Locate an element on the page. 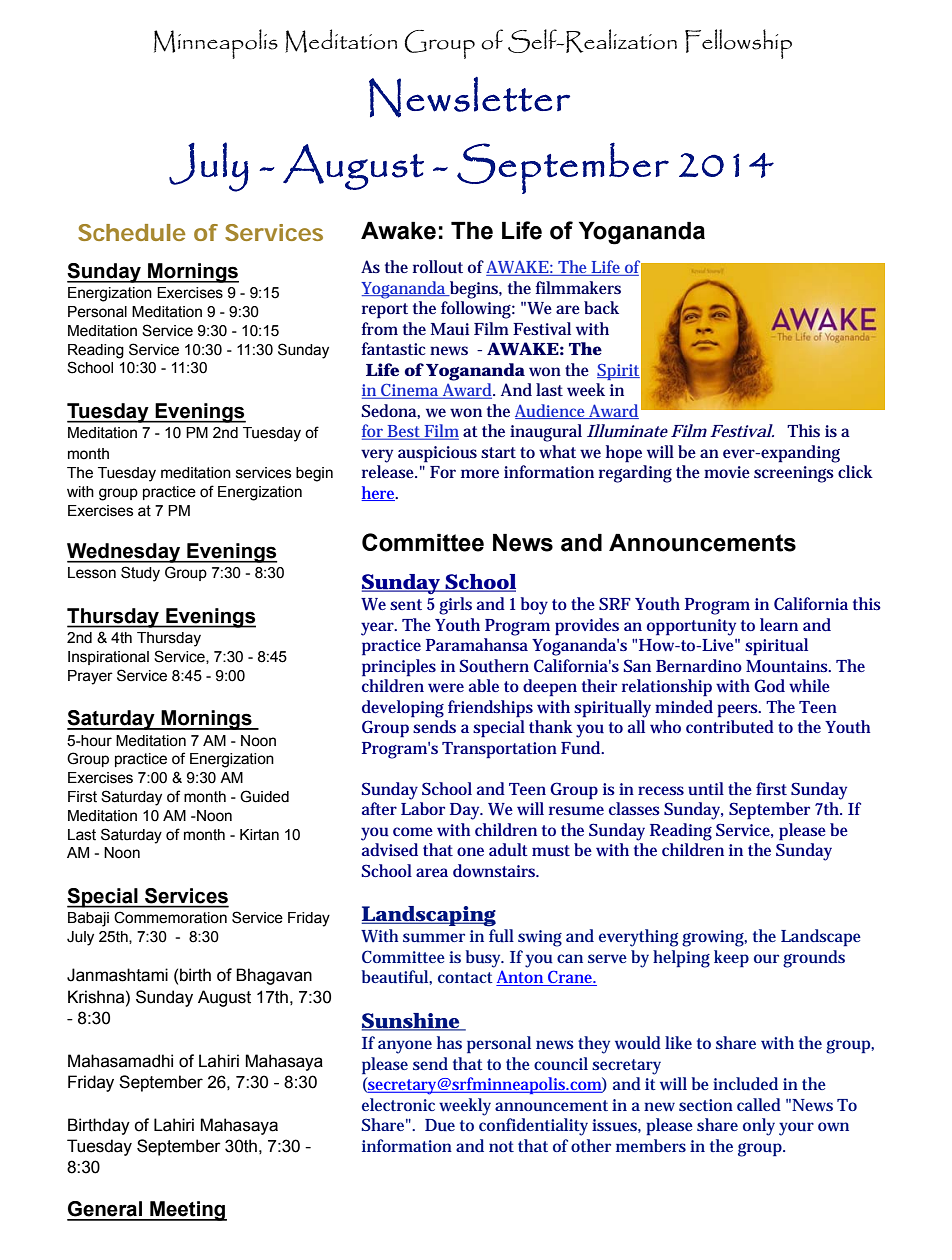 This image has height=1260, width=952. back is located at coordinates (601, 307).
